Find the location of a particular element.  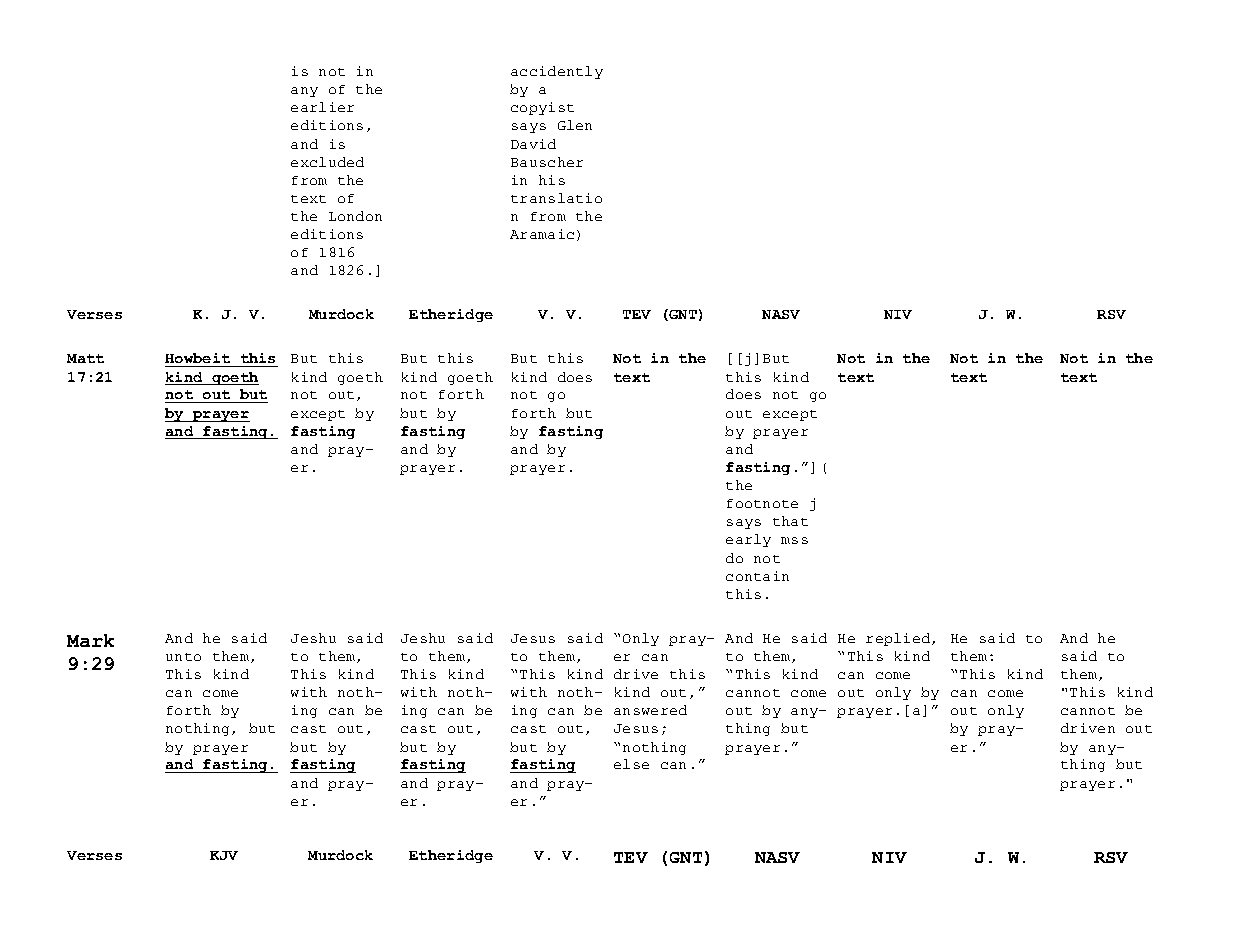

David is located at coordinates (533, 144).
